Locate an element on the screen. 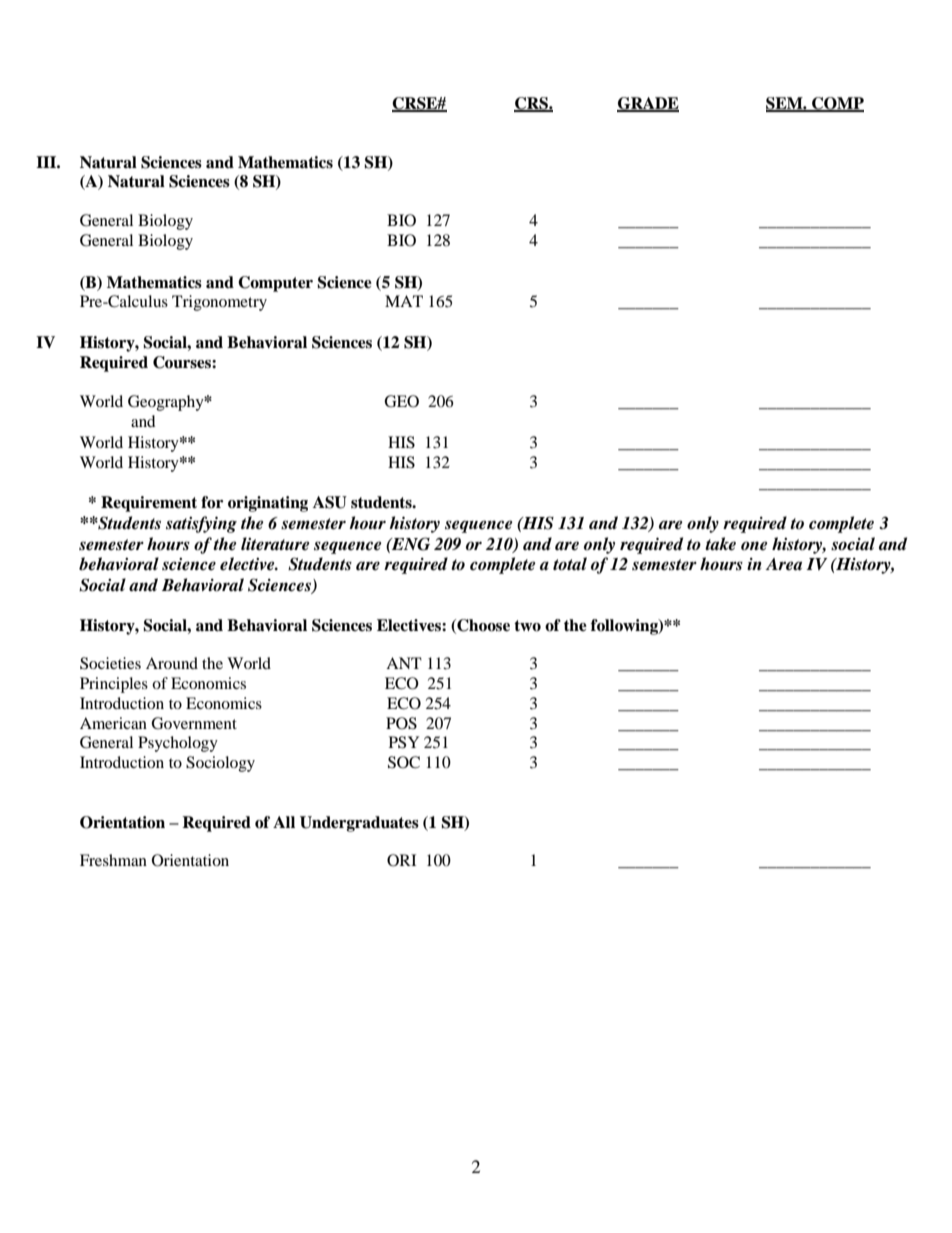  ENG is located at coordinates (410, 544).
